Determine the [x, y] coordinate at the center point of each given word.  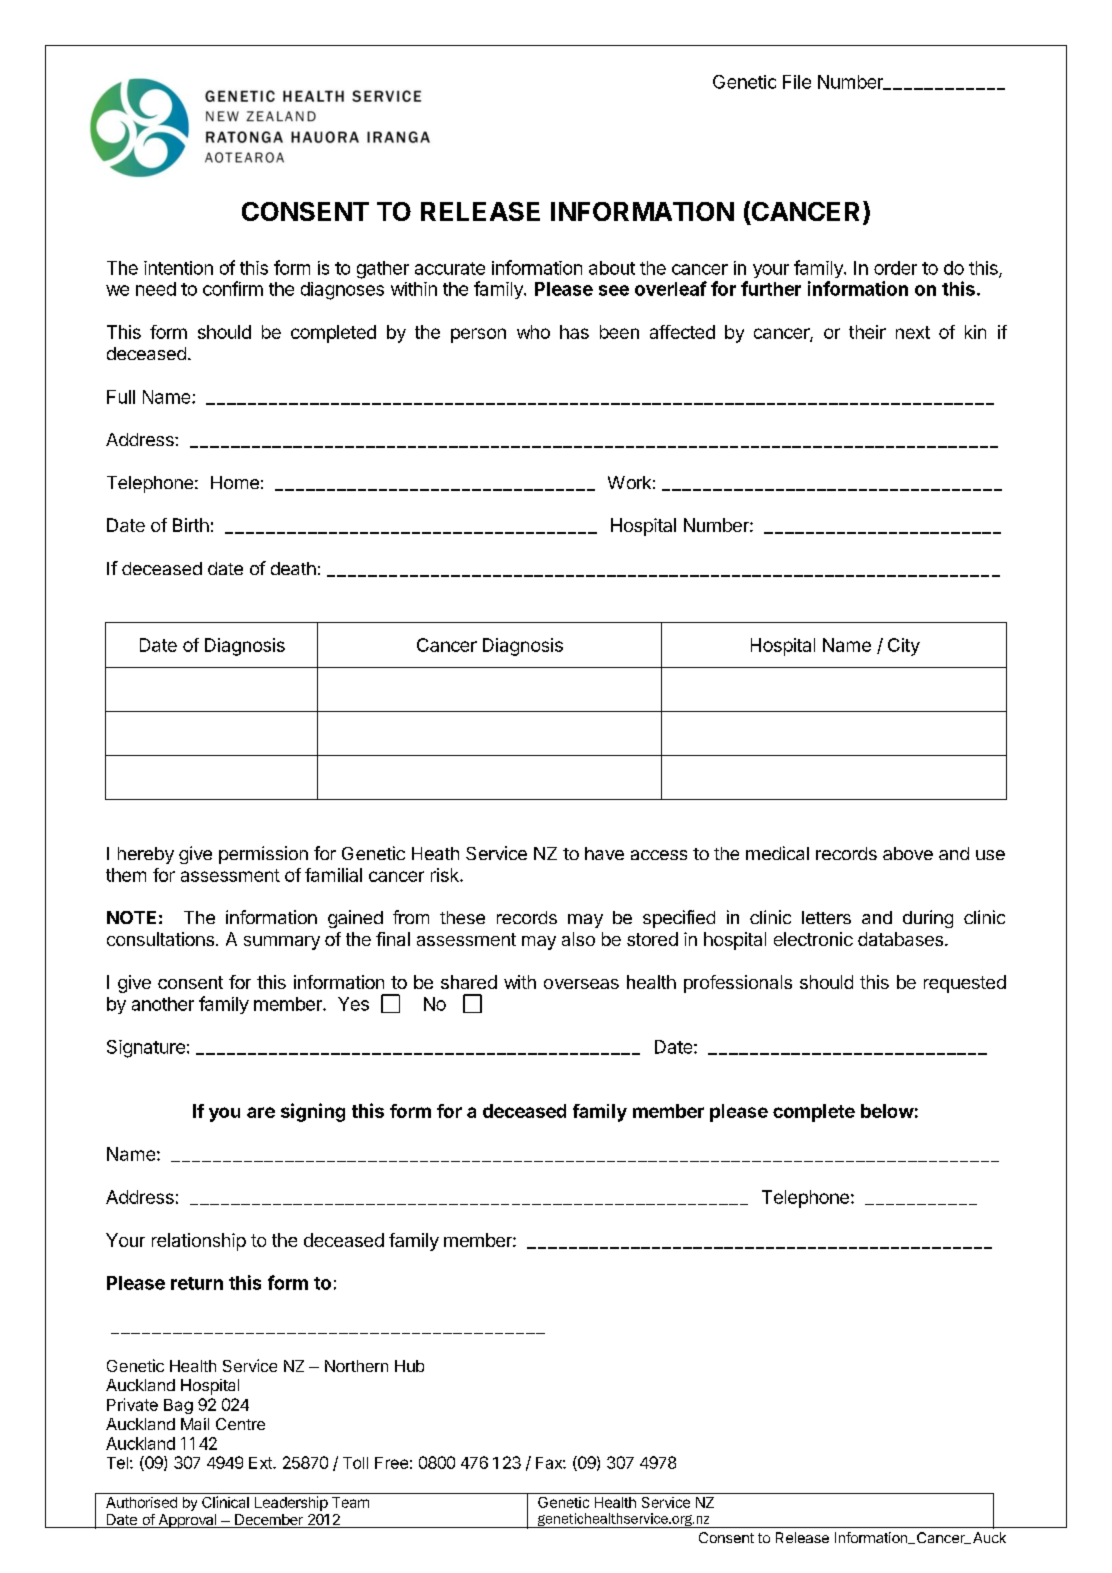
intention [178, 268]
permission [263, 855]
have [604, 853]
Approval [187, 1521]
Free [391, 1463]
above [908, 853]
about [612, 268]
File [797, 82]
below [887, 1111]
